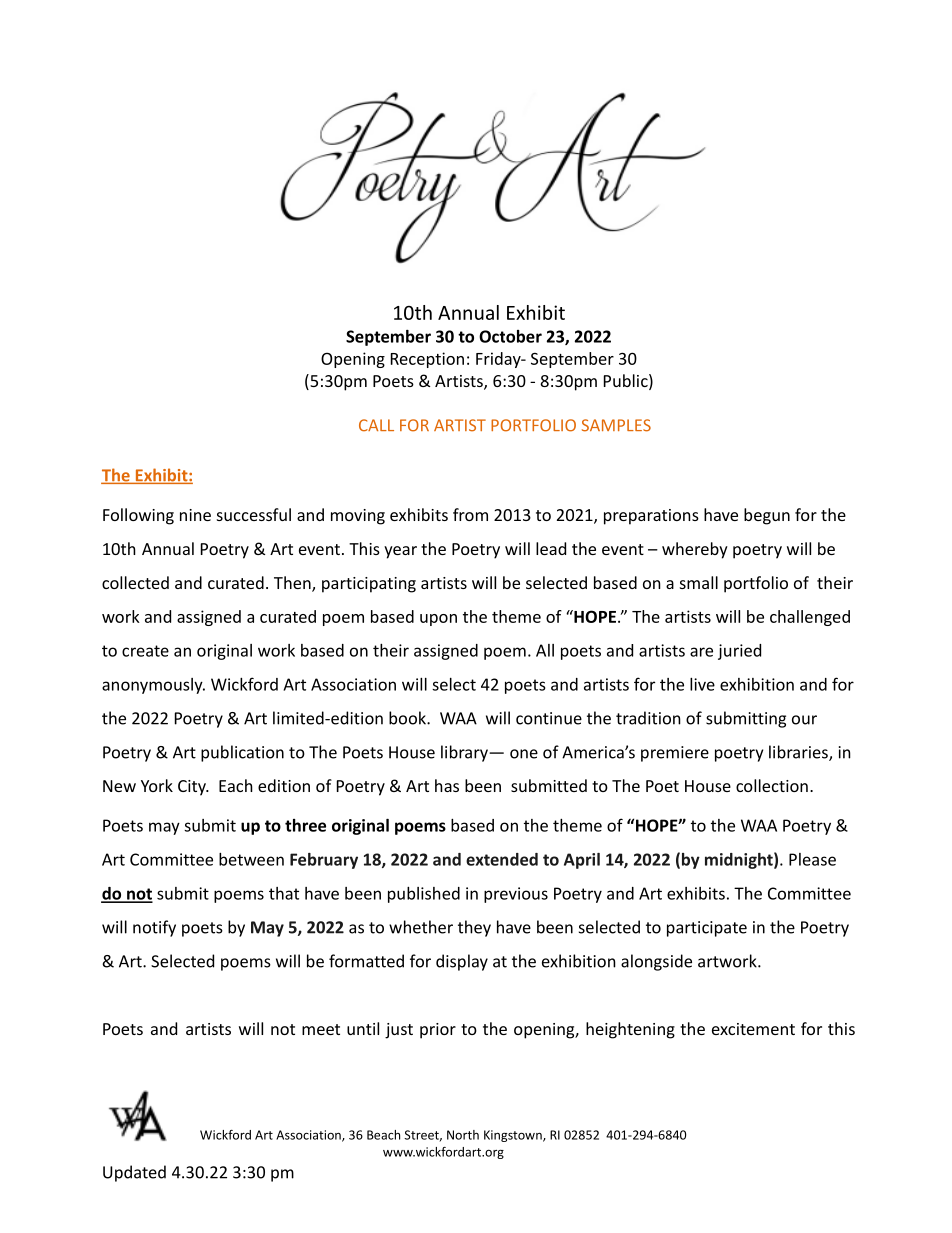 The image size is (952, 1233). I want to click on between, so click(251, 859).
